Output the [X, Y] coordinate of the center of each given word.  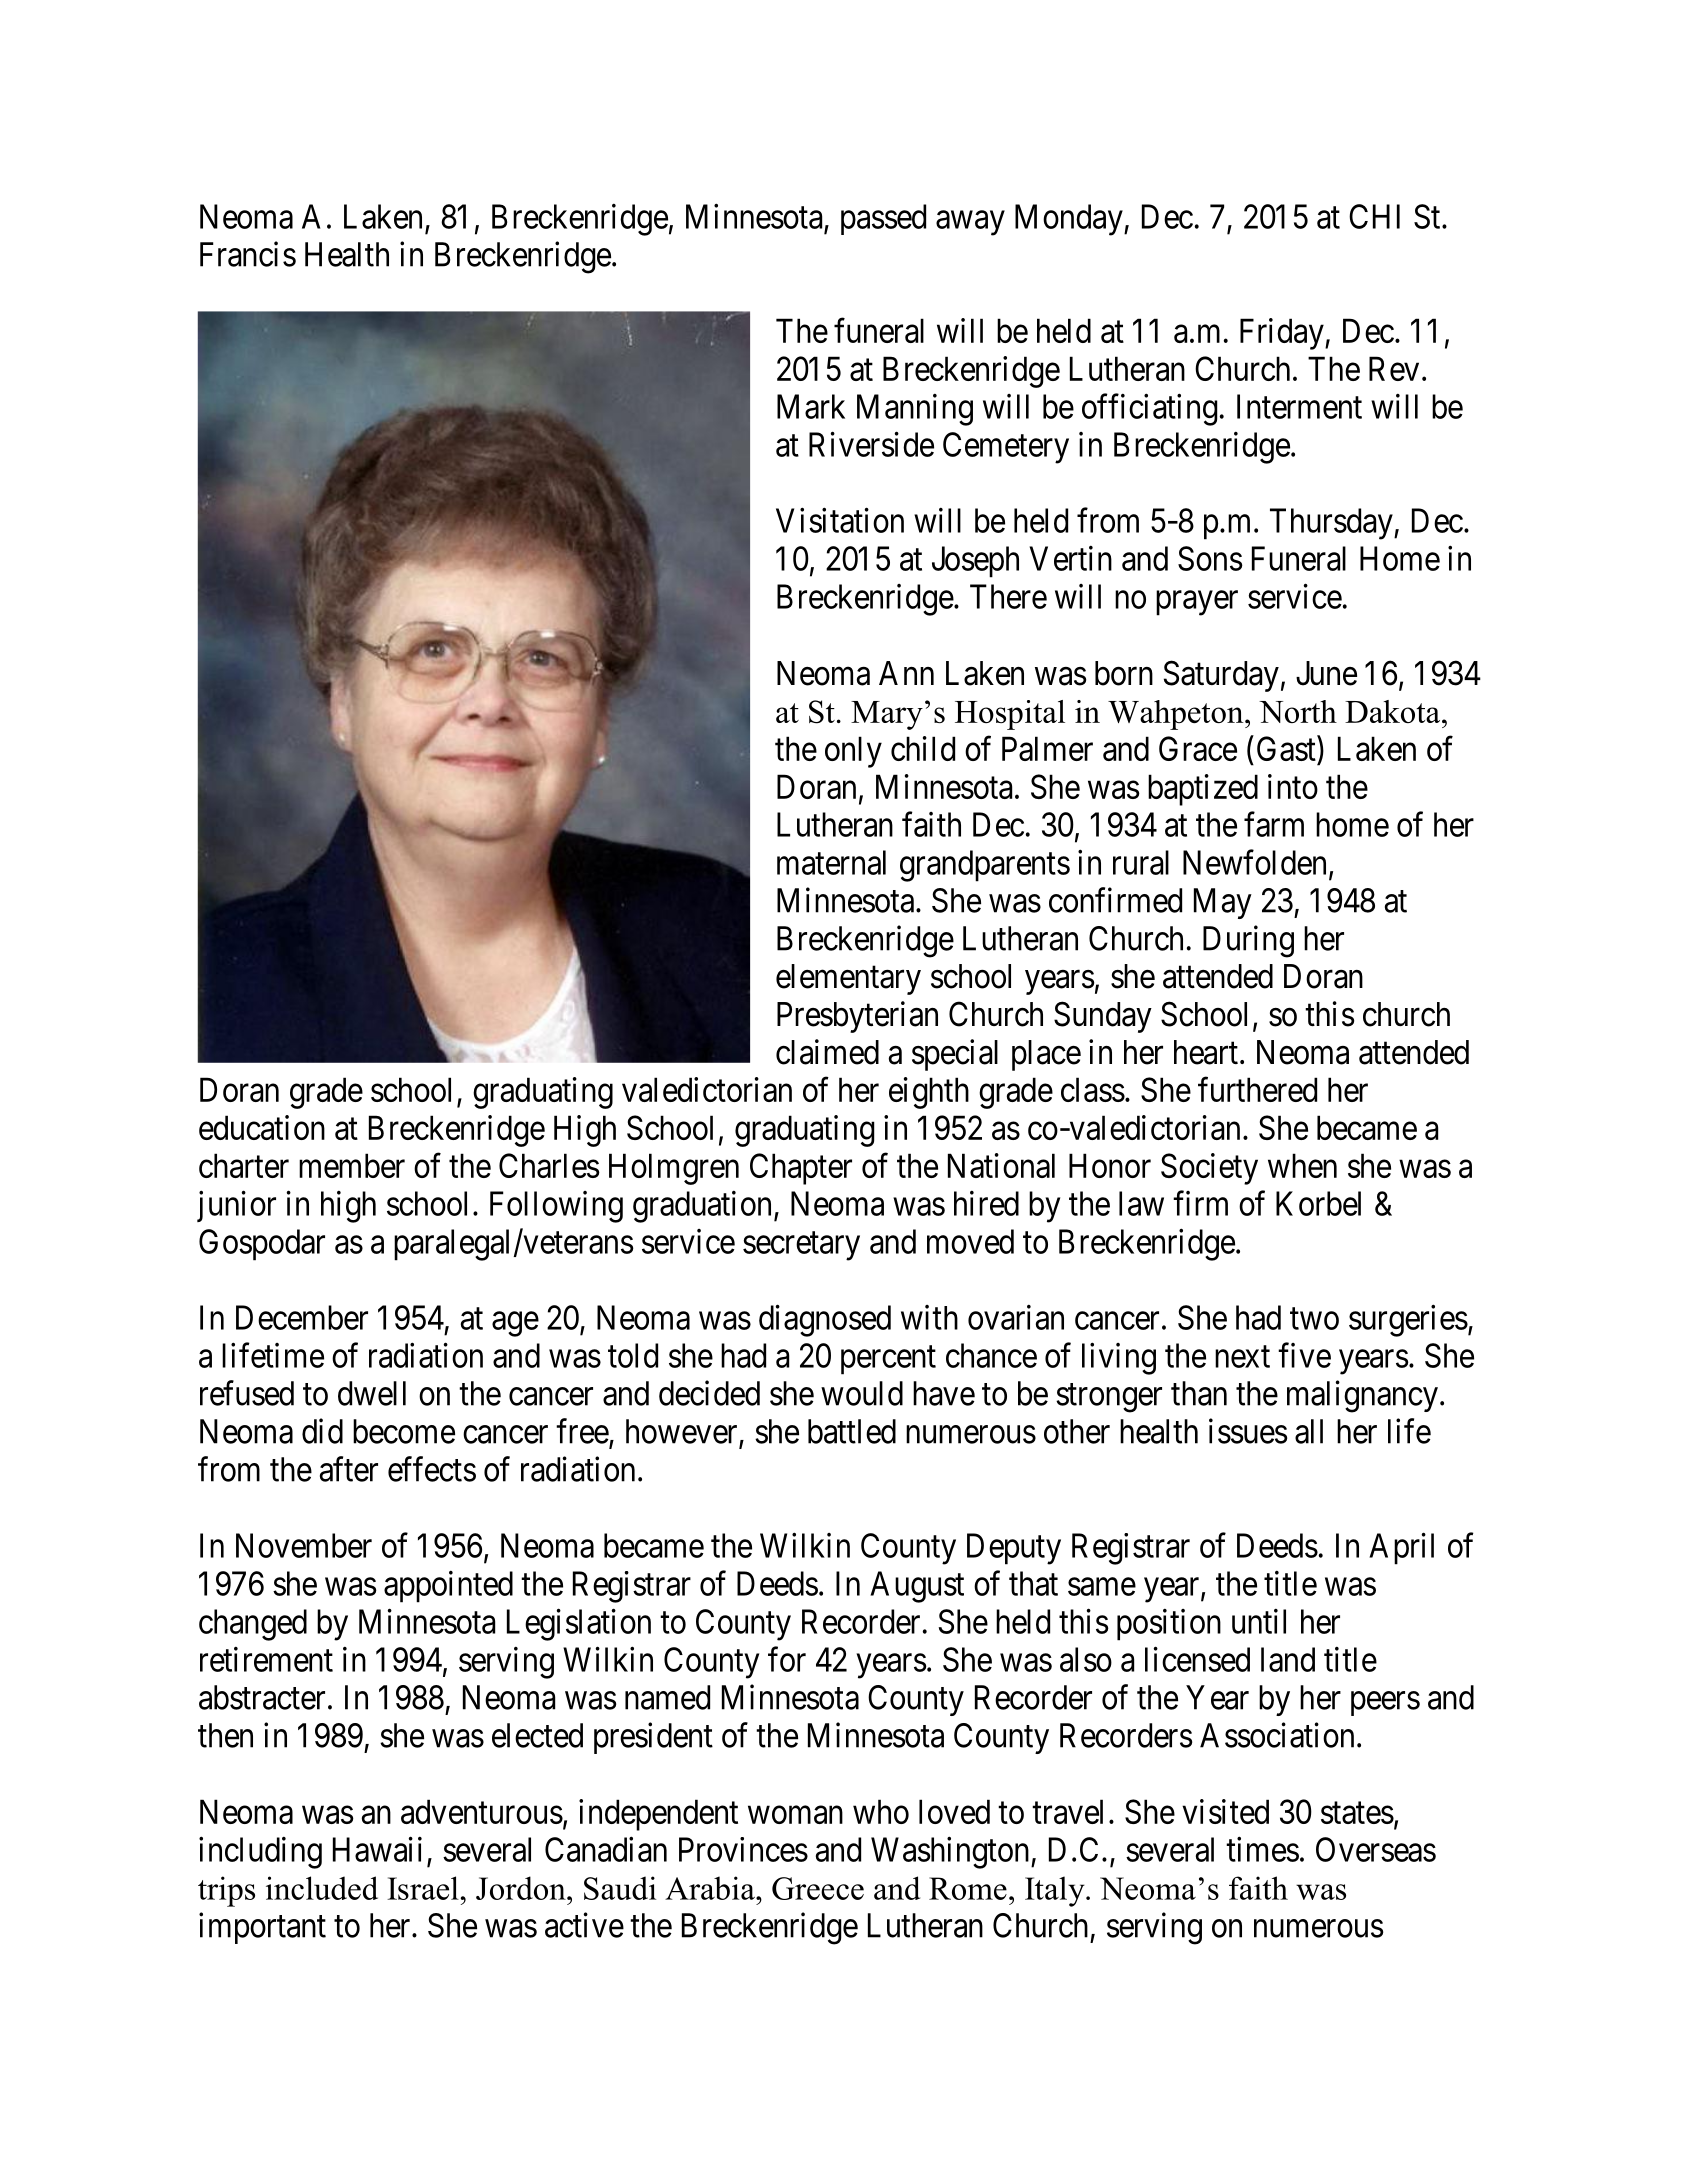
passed [883, 219]
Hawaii [377, 1849]
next [1242, 1357]
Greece [818, 1888]
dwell [372, 1393]
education [262, 1127]
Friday [1283, 334]
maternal [831, 862]
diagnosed [825, 1321]
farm [1274, 824]
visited [1225, 1811]
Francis [248, 254]
